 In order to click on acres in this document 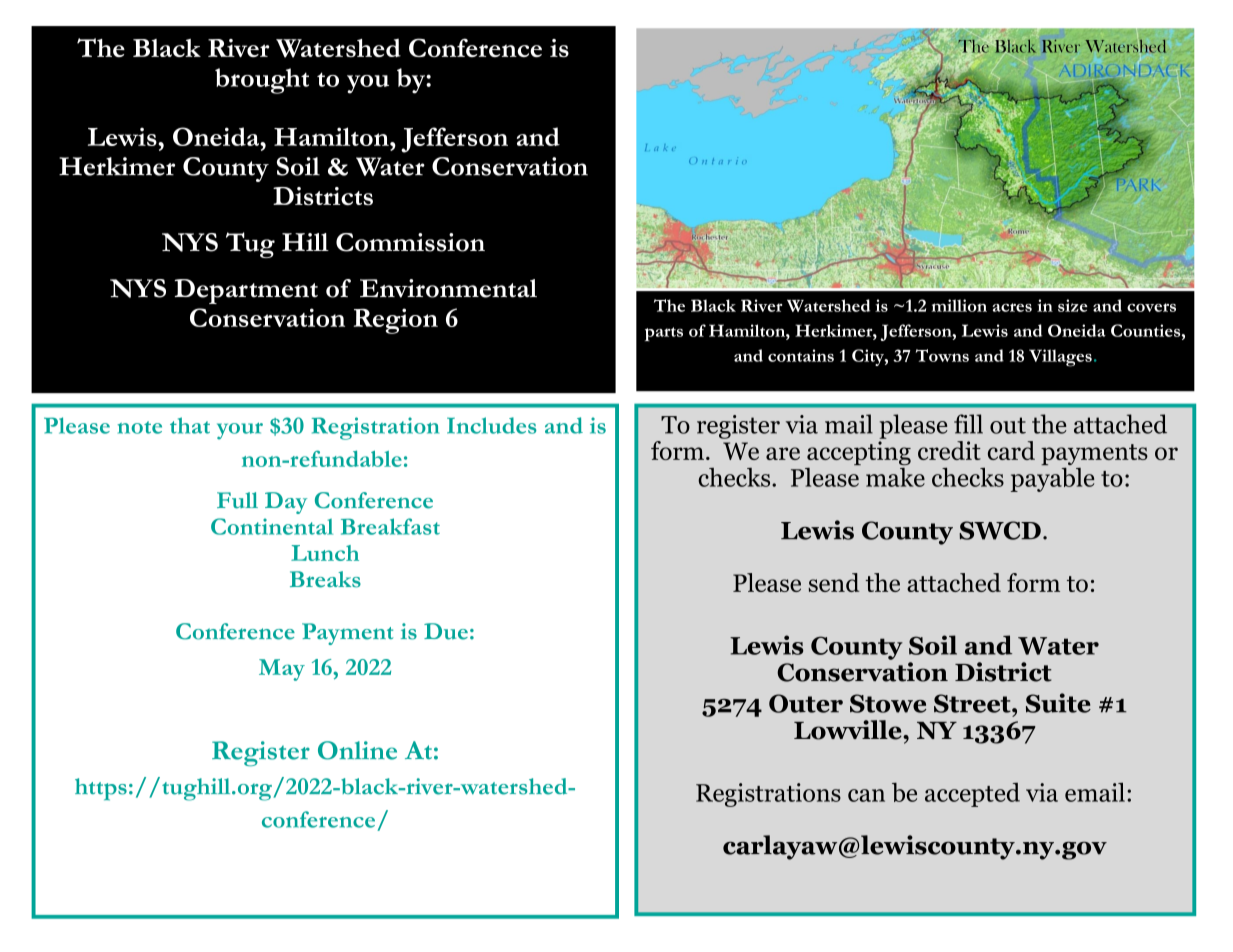, I will do `click(1012, 307)`.
